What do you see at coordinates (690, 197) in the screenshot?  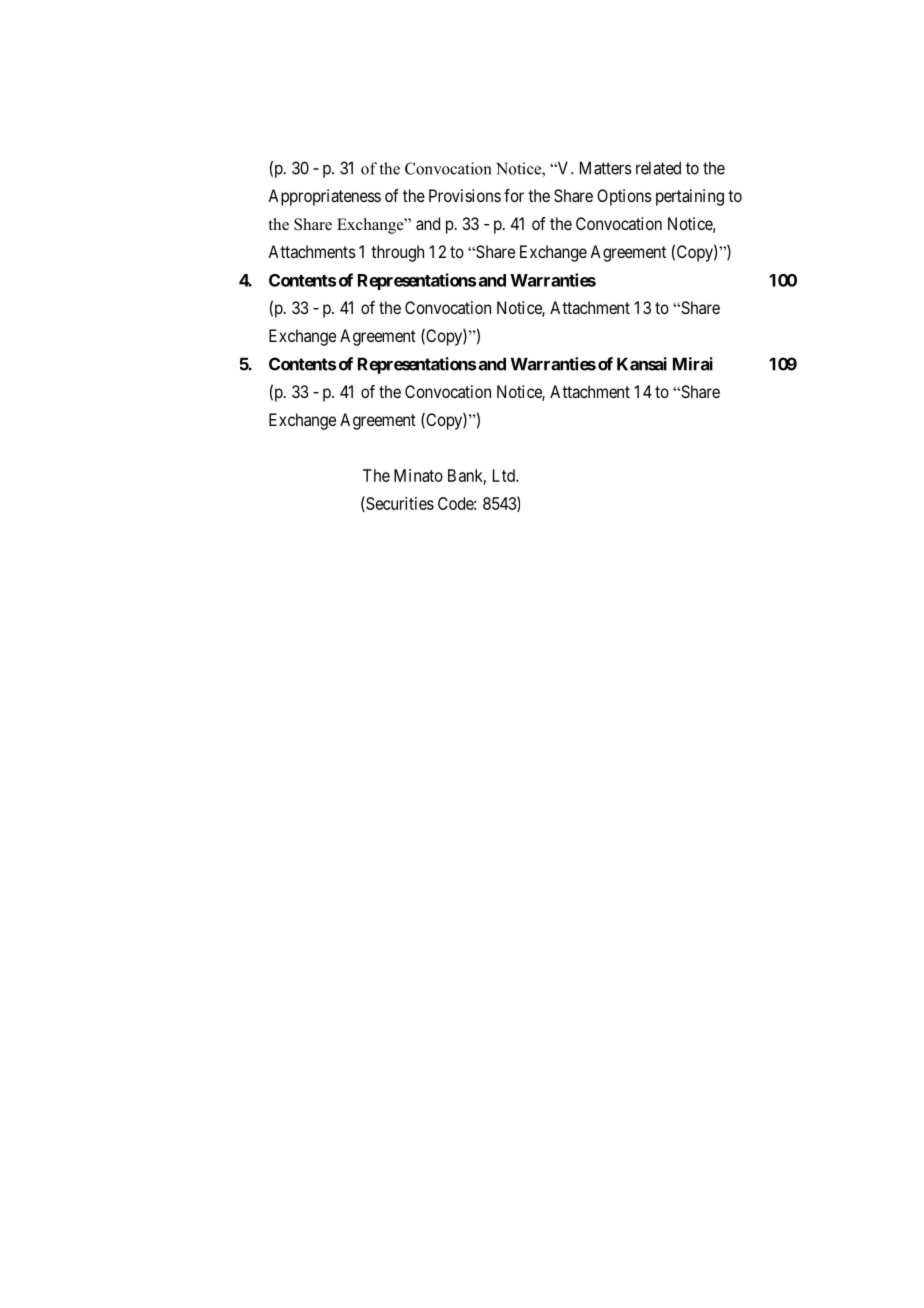 I see `pertaining` at bounding box center [690, 197].
